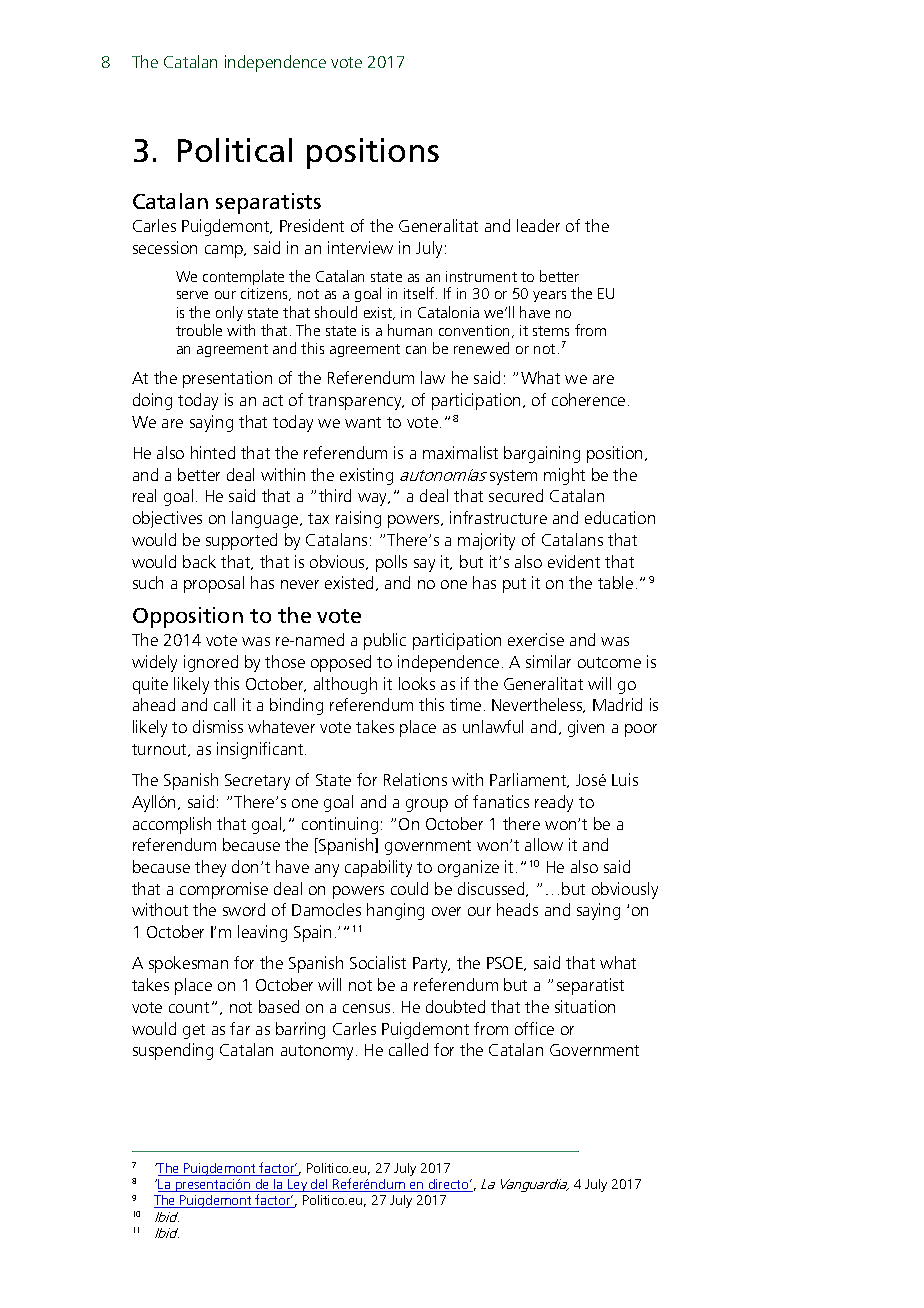 This screenshot has height=1308, width=924. I want to click on public, so click(385, 641).
